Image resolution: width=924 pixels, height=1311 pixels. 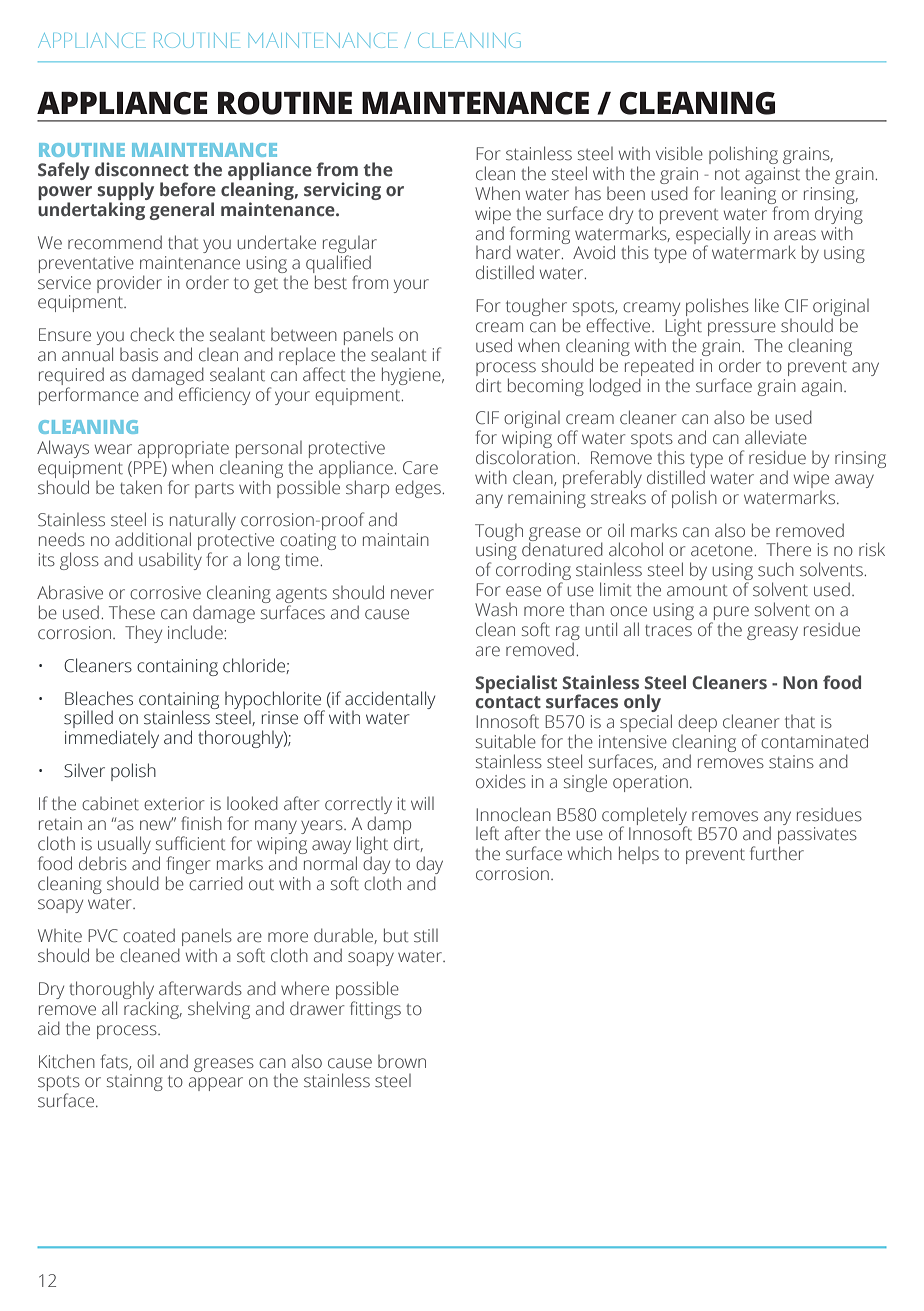 I want to click on brown, so click(x=402, y=1061).
